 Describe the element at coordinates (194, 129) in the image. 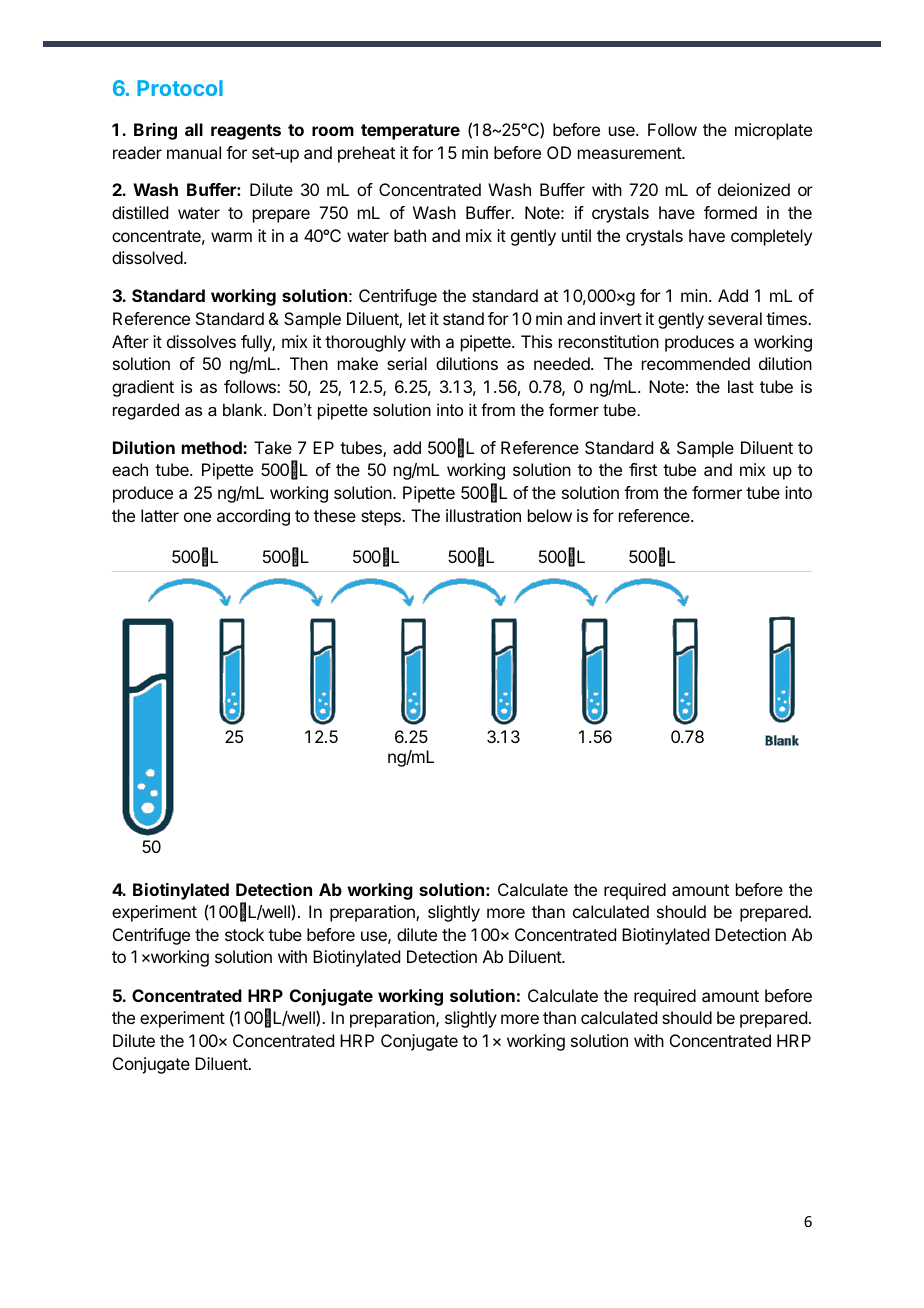

I see `all` at that location.
